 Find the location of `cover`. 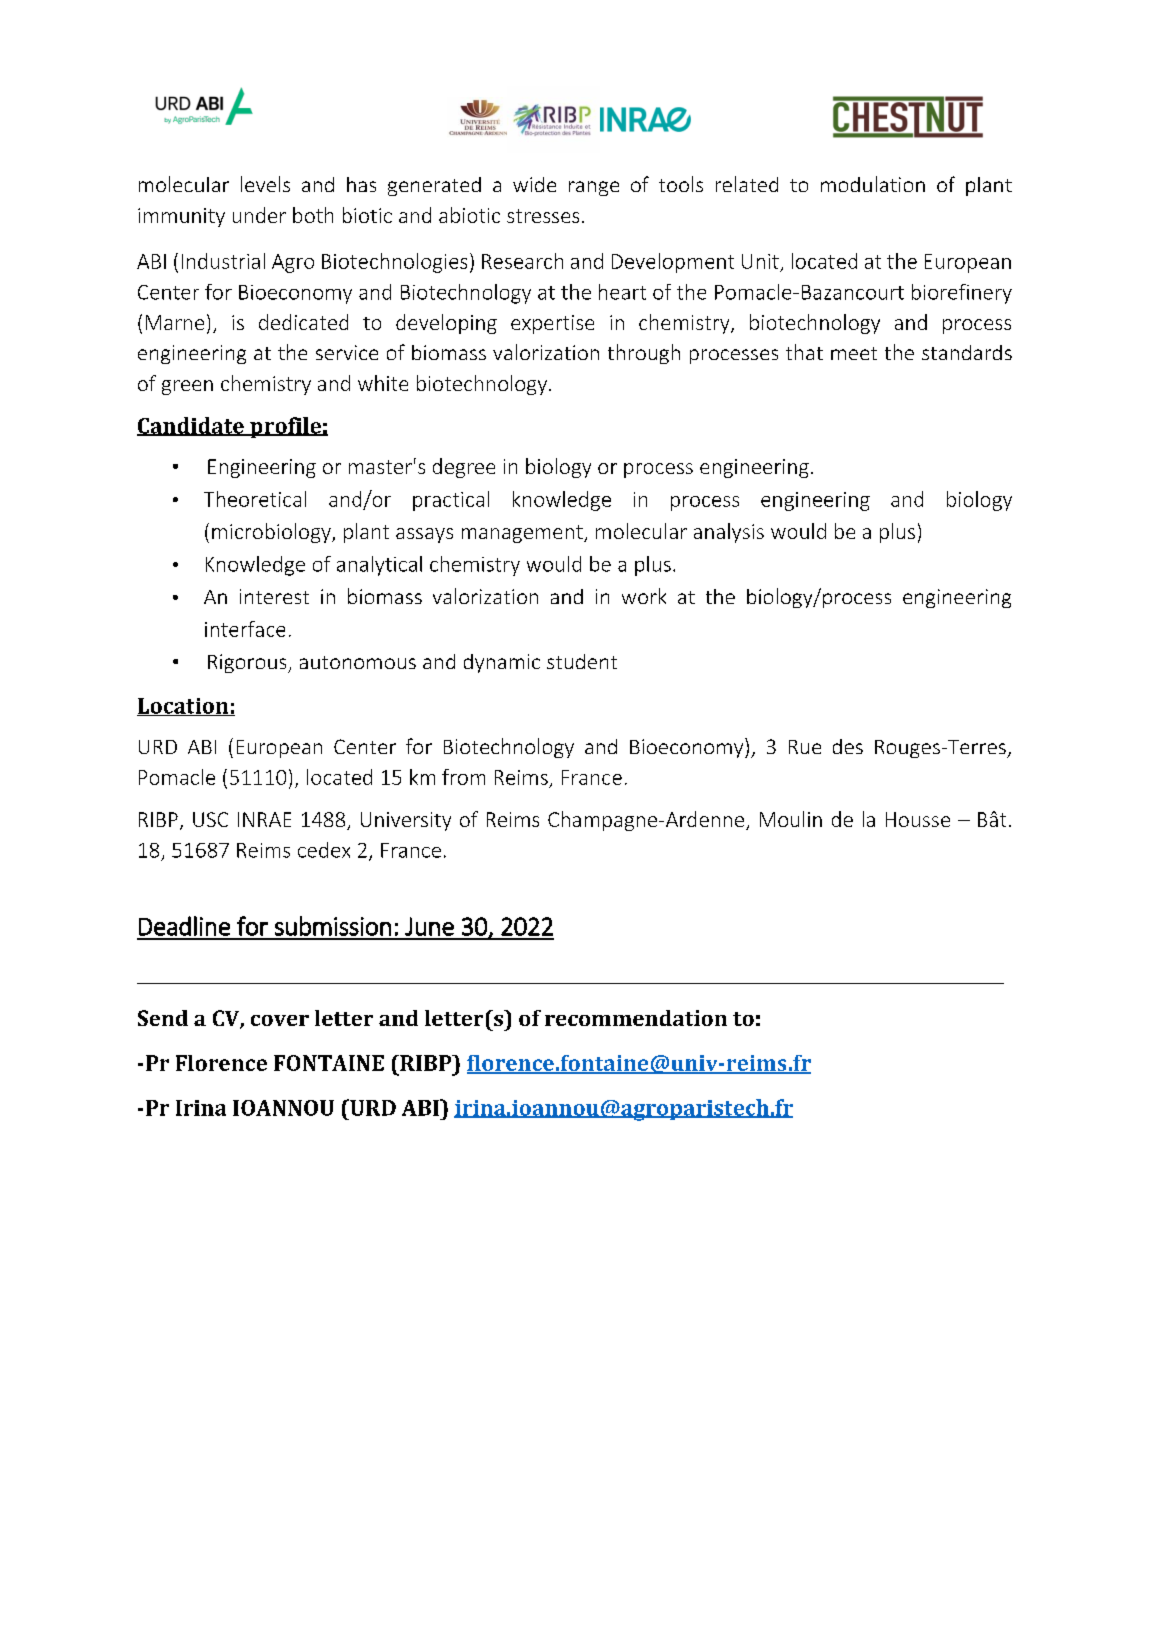

cover is located at coordinates (280, 1020).
